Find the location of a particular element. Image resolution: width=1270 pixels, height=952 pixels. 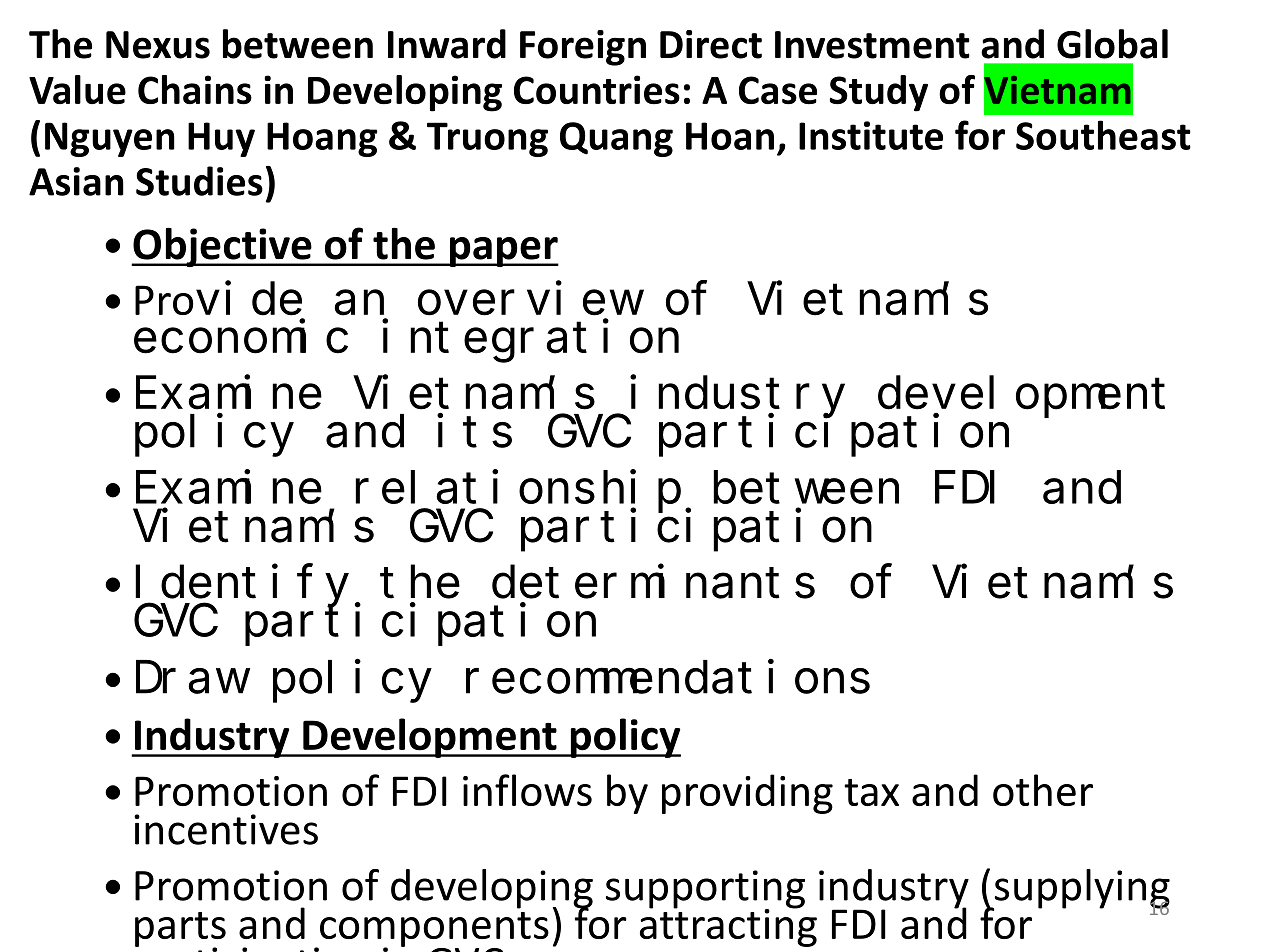

other is located at coordinates (1043, 790).
